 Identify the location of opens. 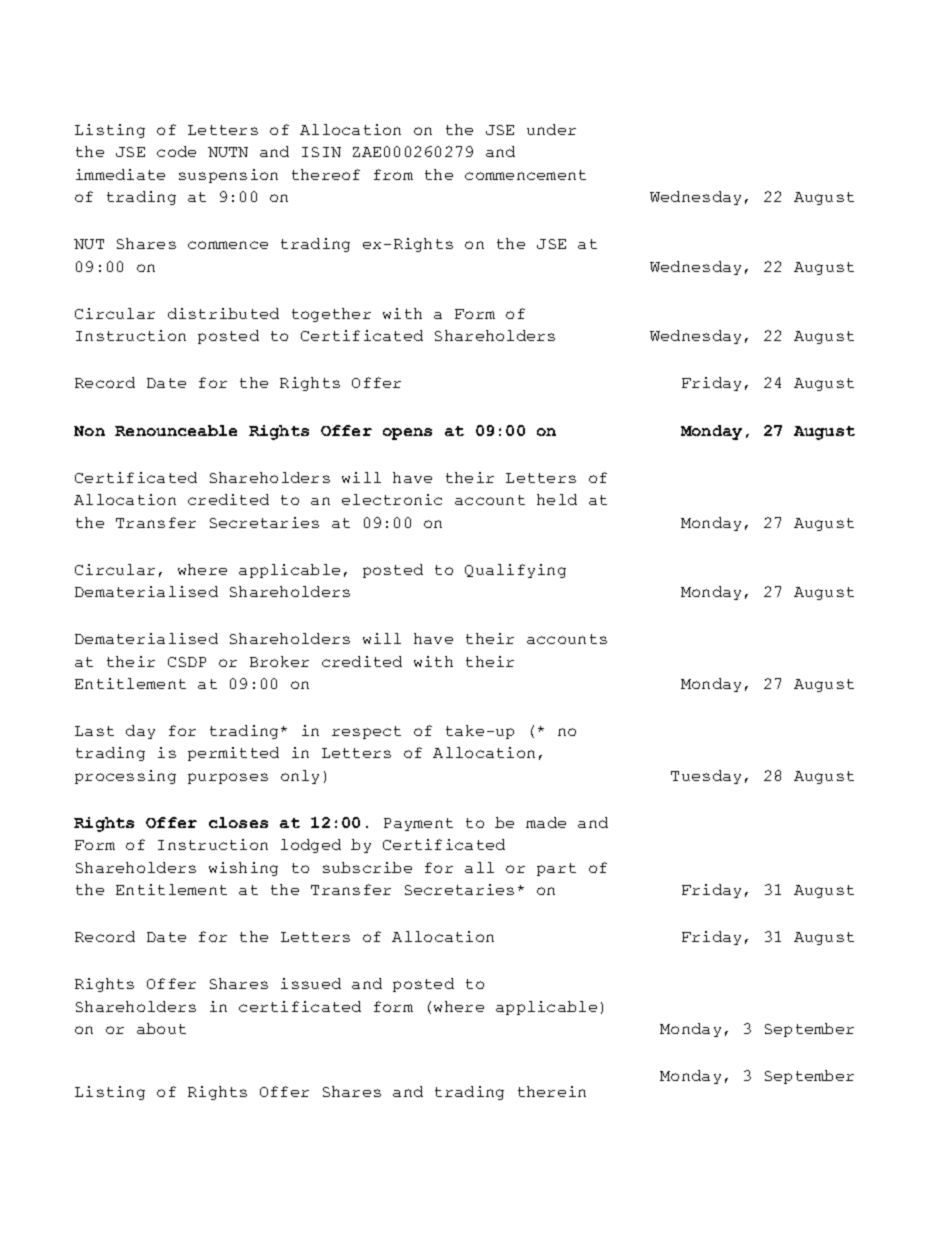
(407, 434).
